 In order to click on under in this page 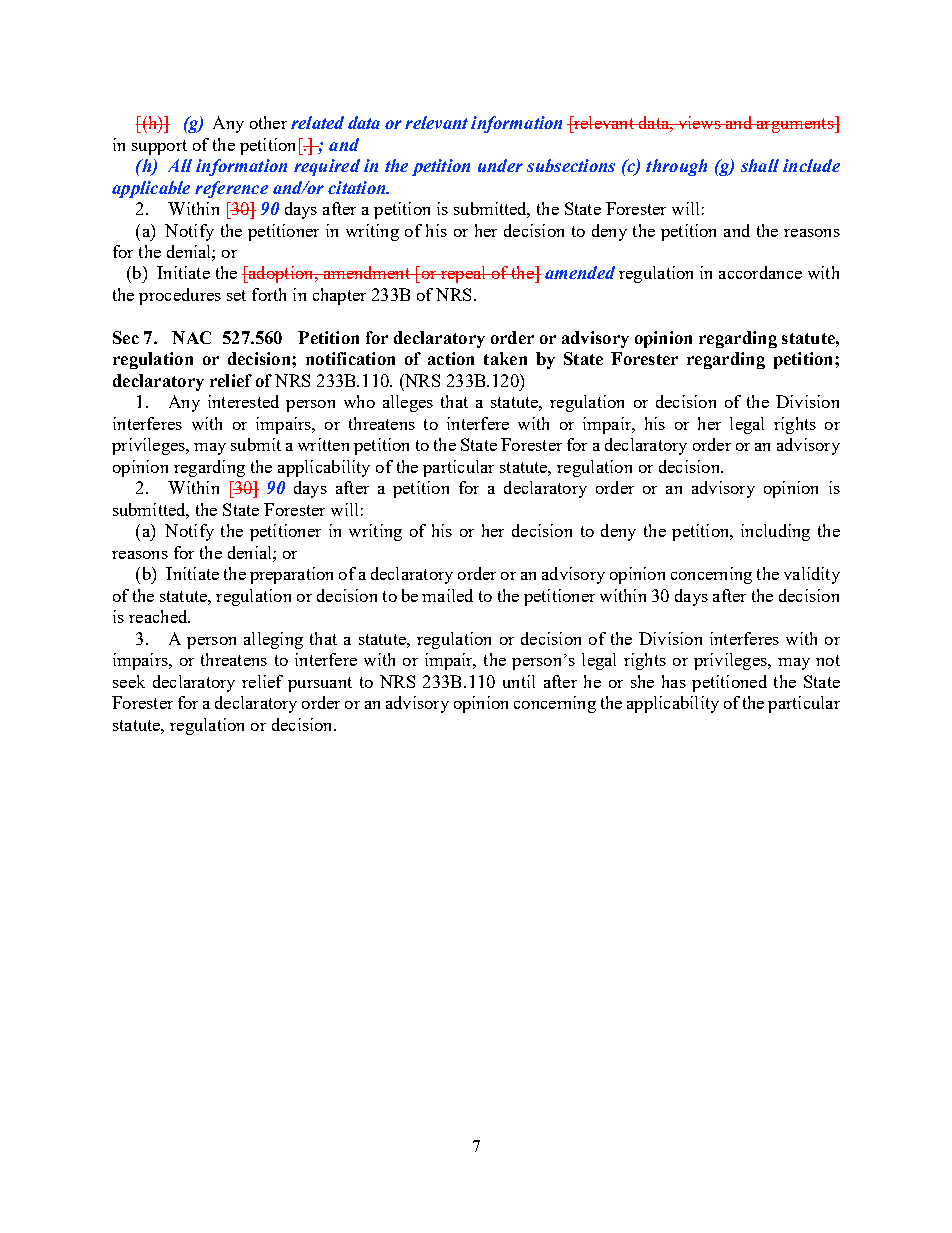, I will do `click(500, 165)`.
